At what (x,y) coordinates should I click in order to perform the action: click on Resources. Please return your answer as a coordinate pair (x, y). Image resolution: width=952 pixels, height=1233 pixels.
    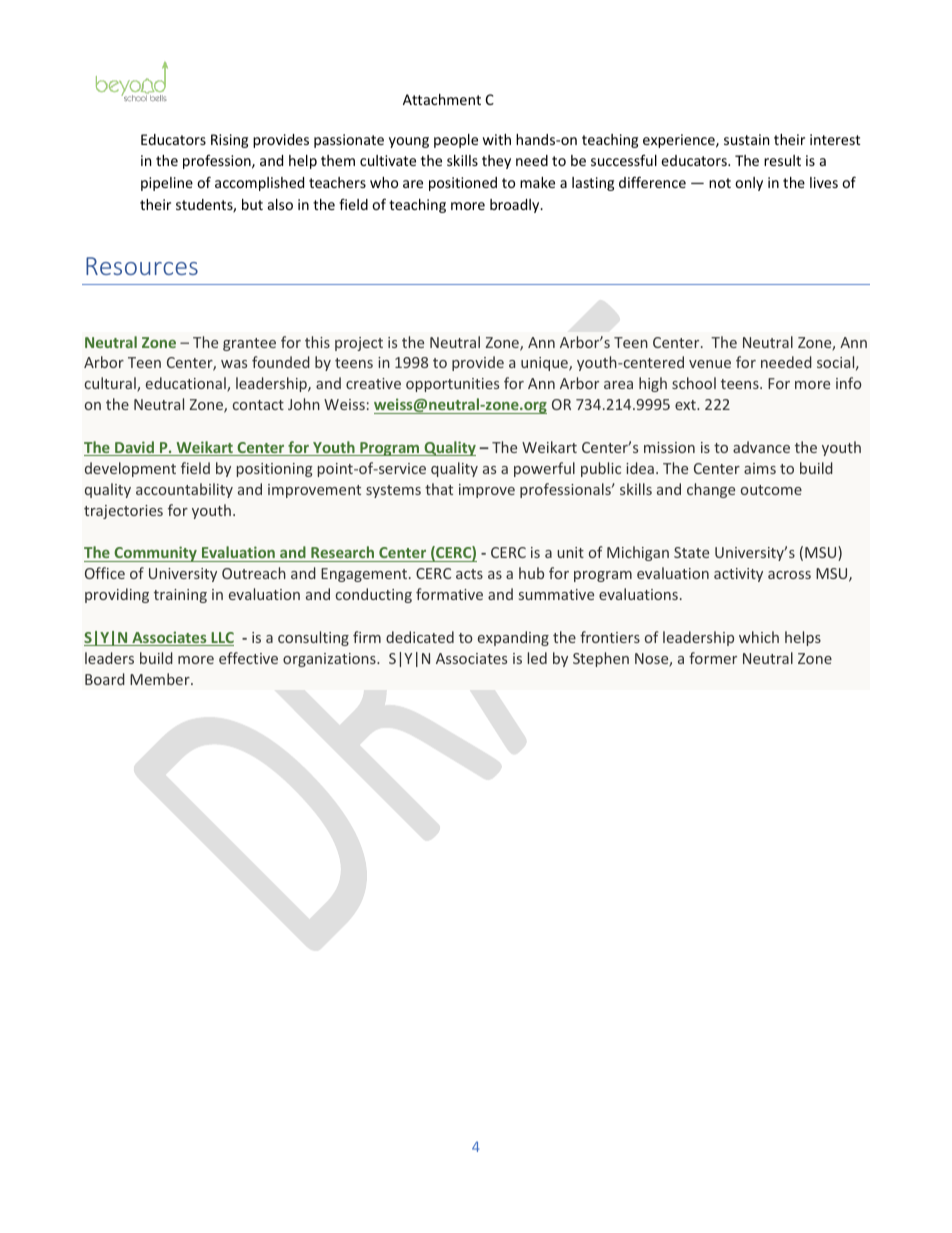
    Looking at the image, I should click on (142, 266).
